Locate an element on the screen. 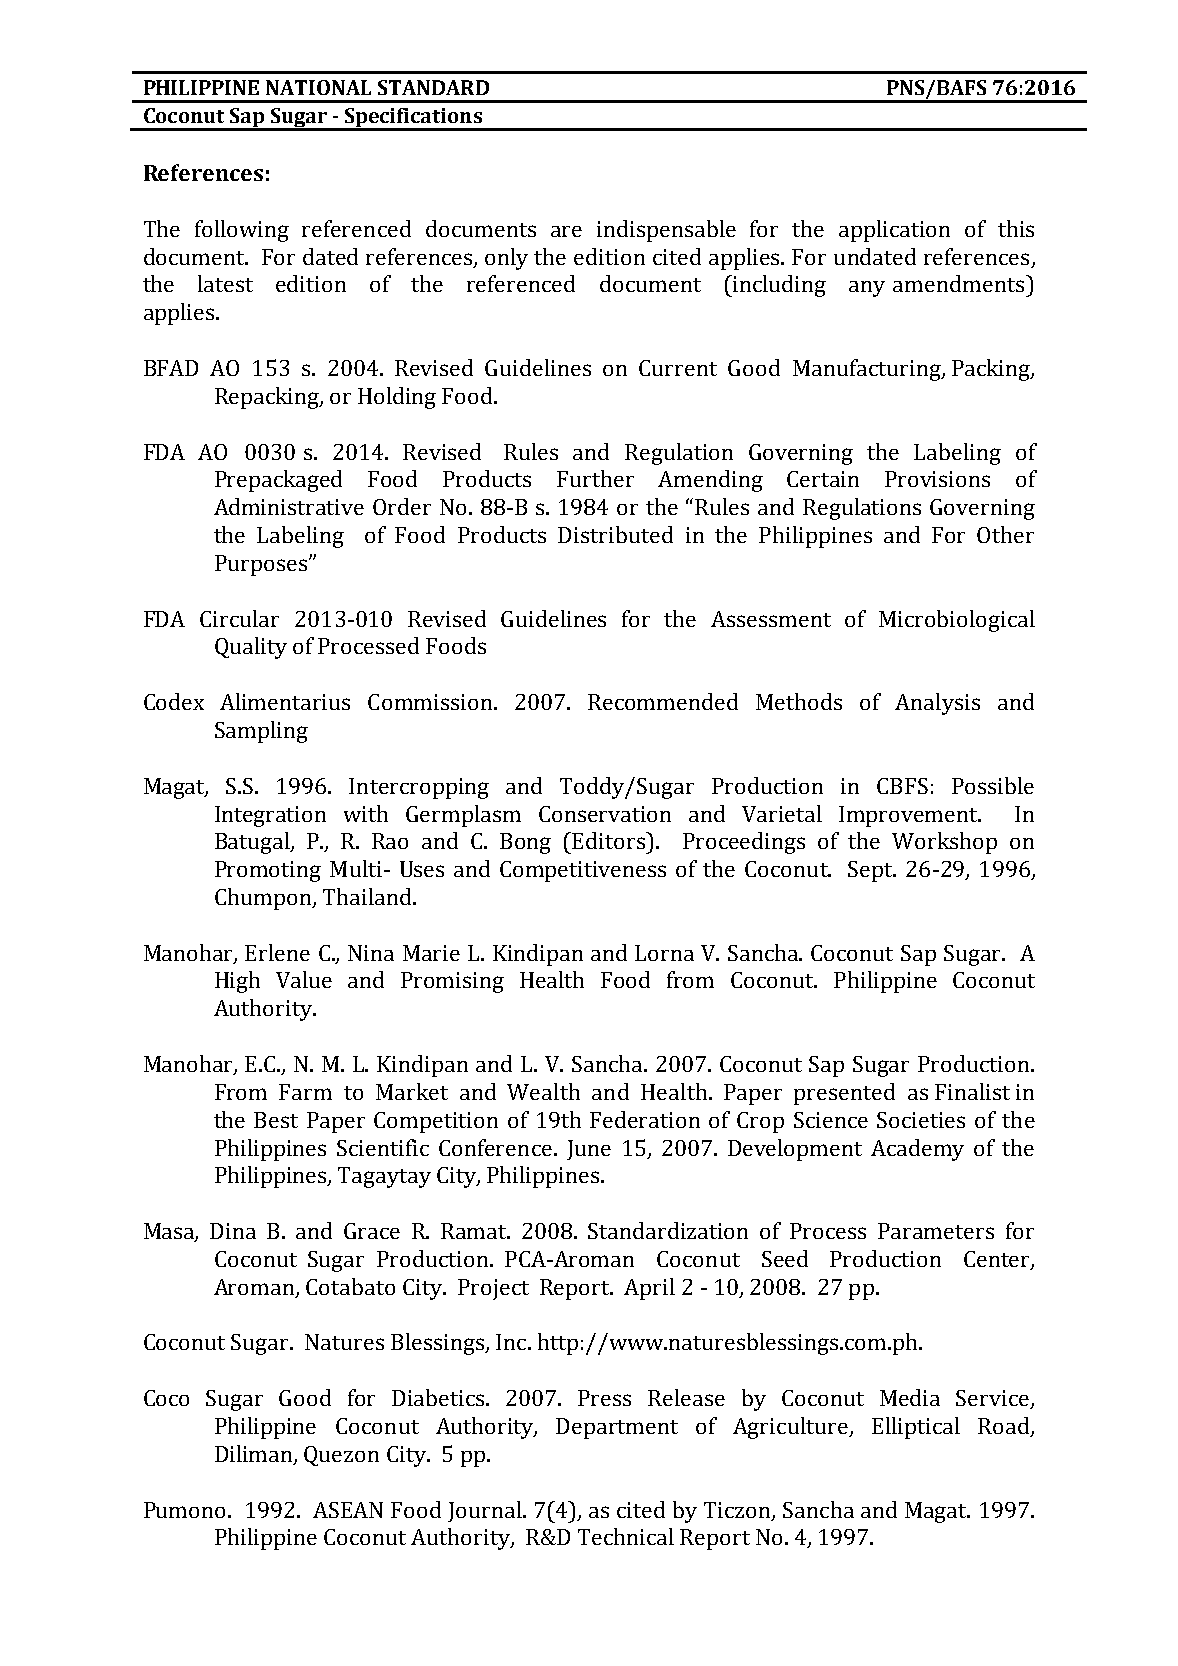  are is located at coordinates (566, 231).
